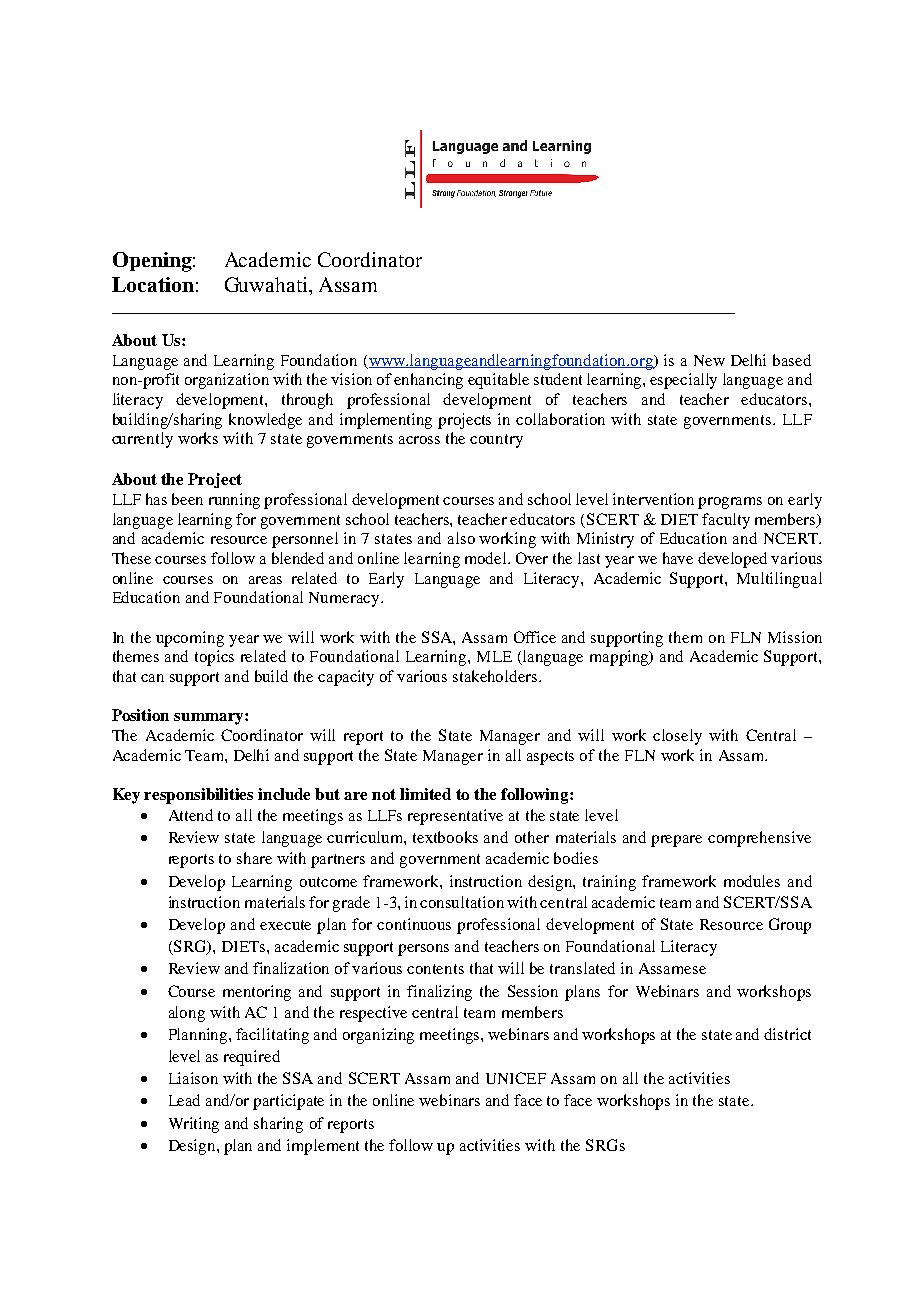 This image has height=1308, width=924. I want to click on summary, so click(210, 719).
